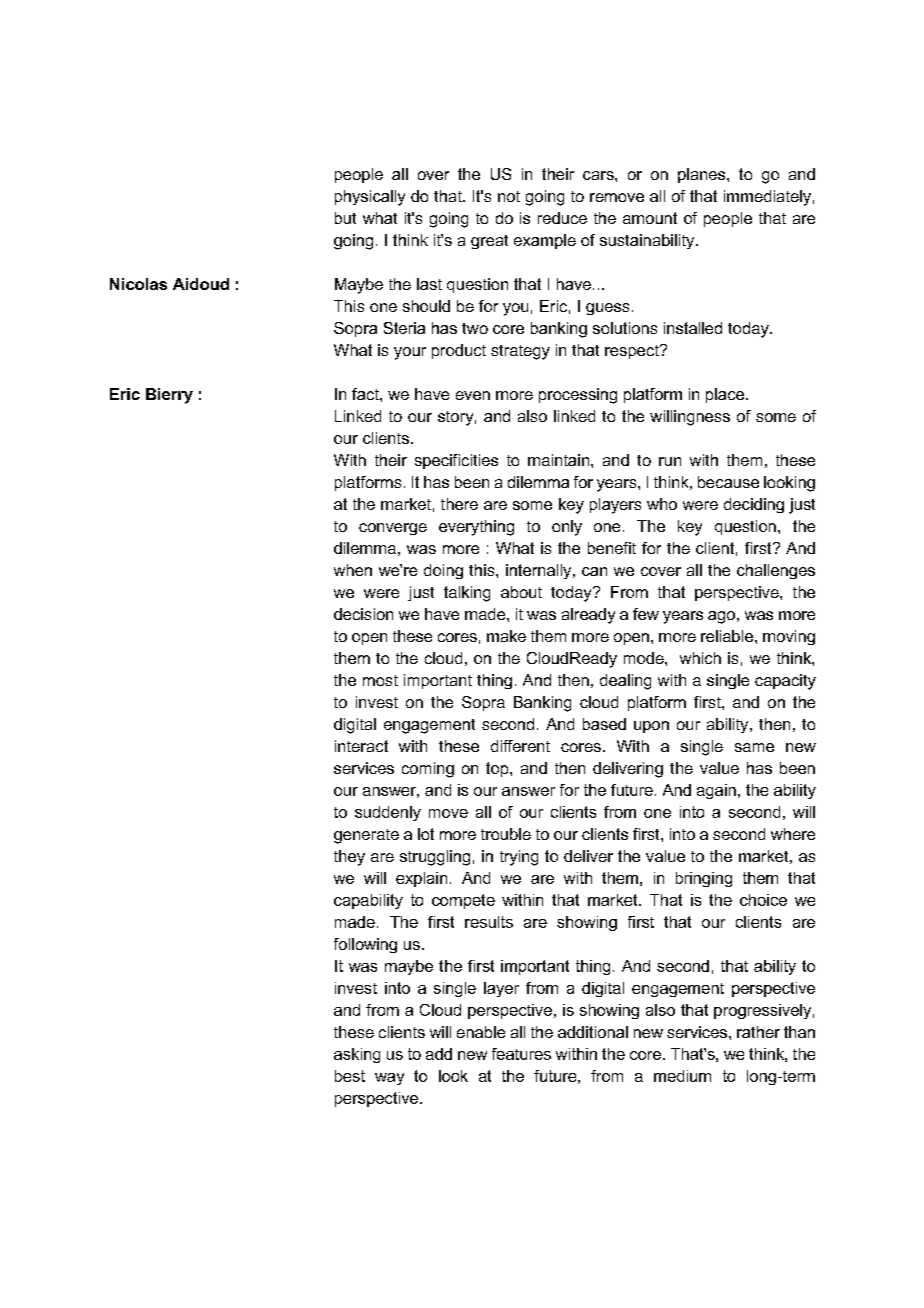 The image size is (924, 1308). What do you see at coordinates (506, 834) in the screenshot?
I see `trouble` at bounding box center [506, 834].
